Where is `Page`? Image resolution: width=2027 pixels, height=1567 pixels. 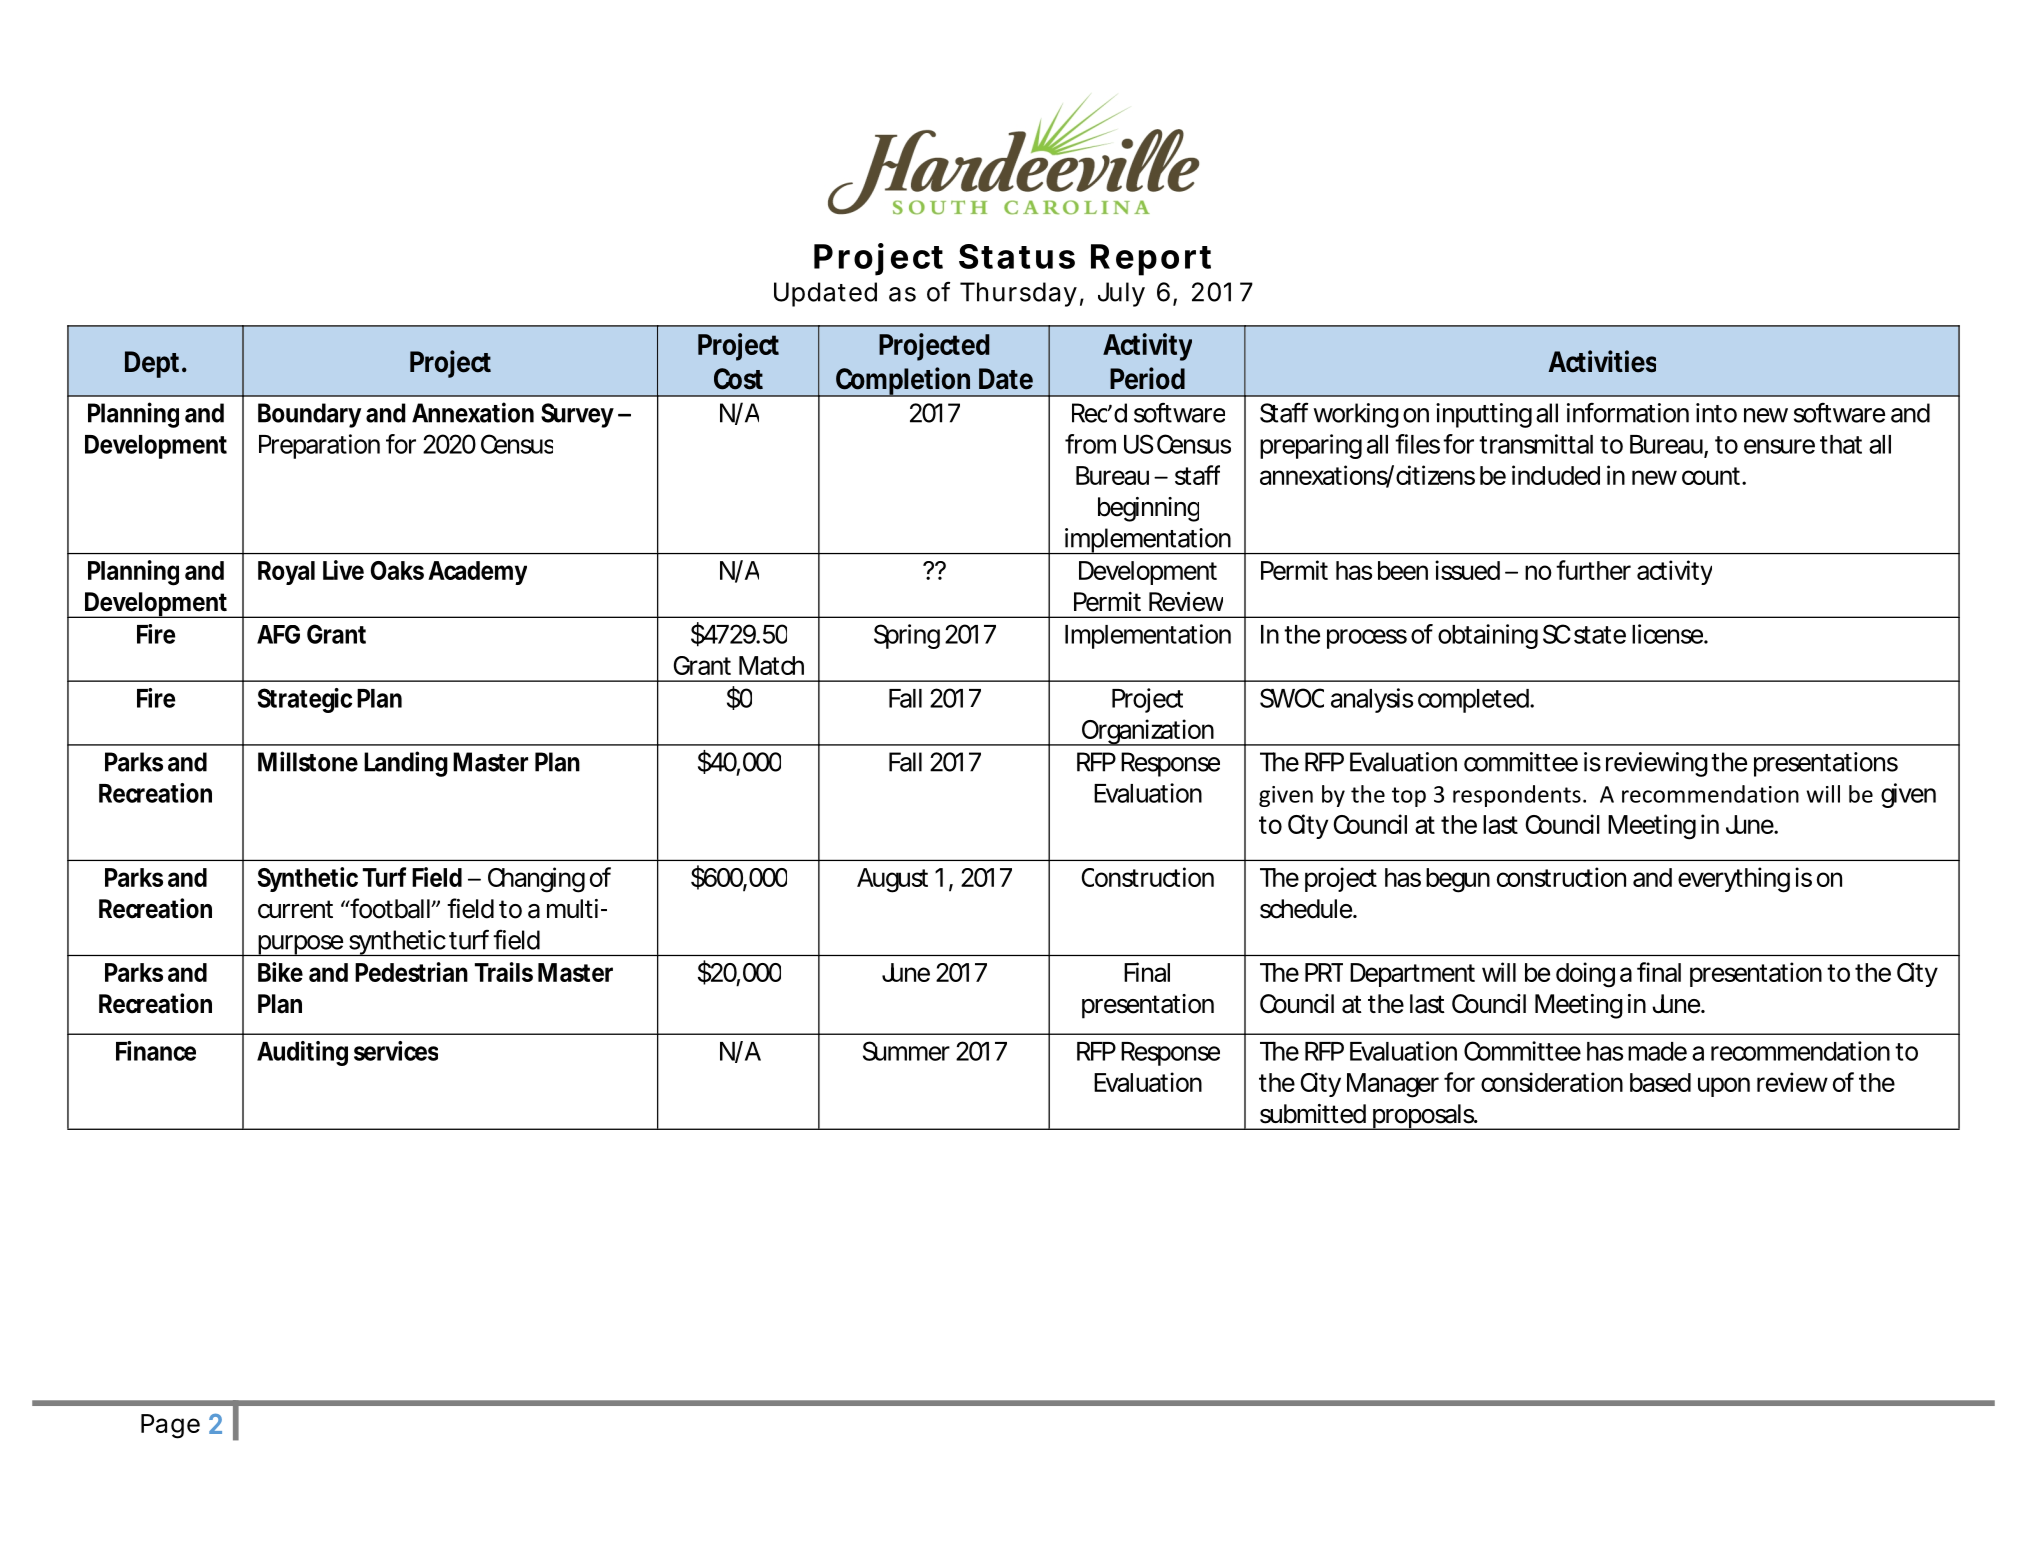 Page is located at coordinates (170, 1426).
